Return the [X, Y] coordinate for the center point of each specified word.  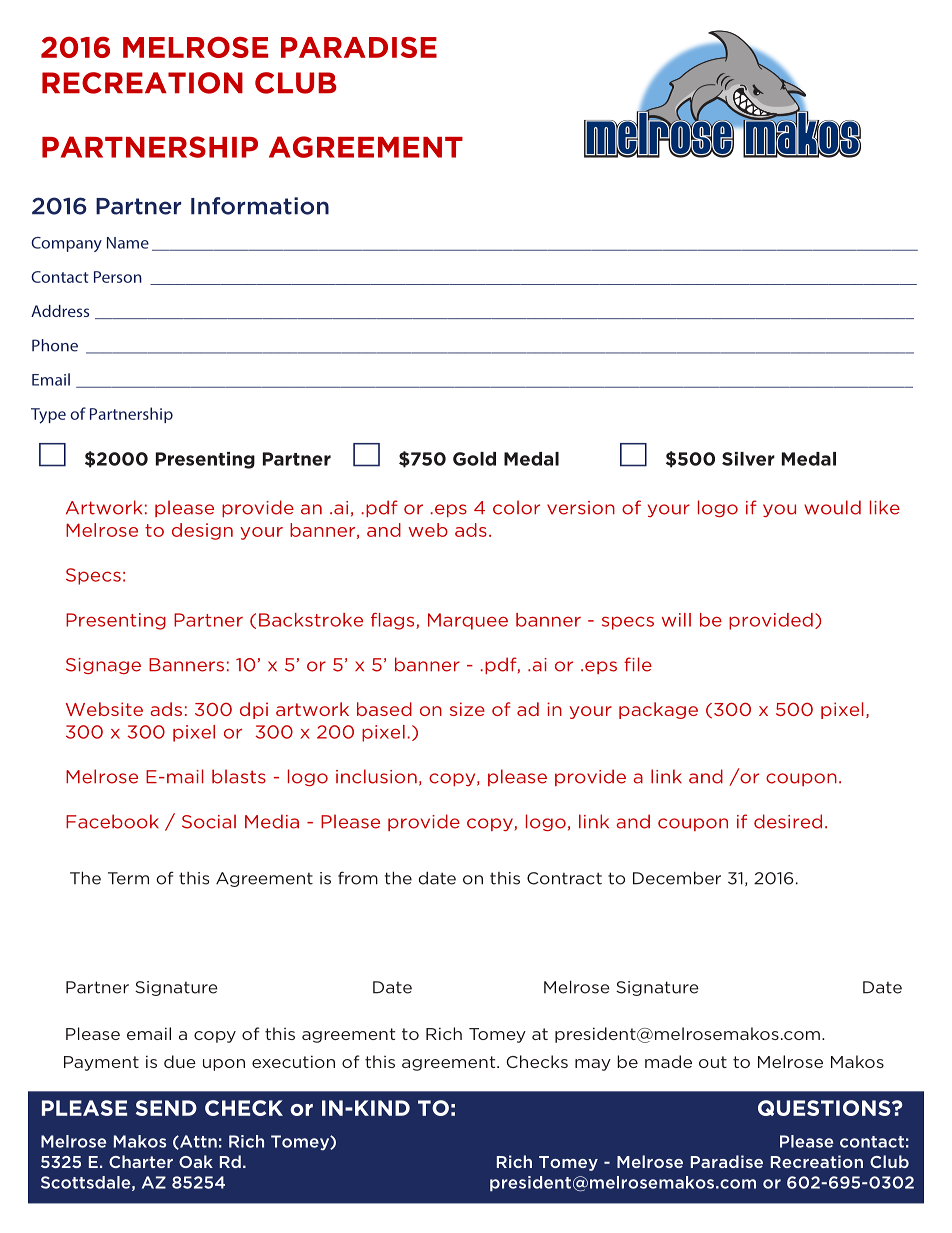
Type [48, 416]
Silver [748, 459]
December [677, 878]
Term [128, 878]
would [832, 507]
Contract [564, 878]
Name [128, 243]
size [467, 709]
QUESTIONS [825, 1108]
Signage [103, 666]
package [658, 710]
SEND [166, 1108]
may [593, 1065]
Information [260, 206]
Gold [474, 459]
